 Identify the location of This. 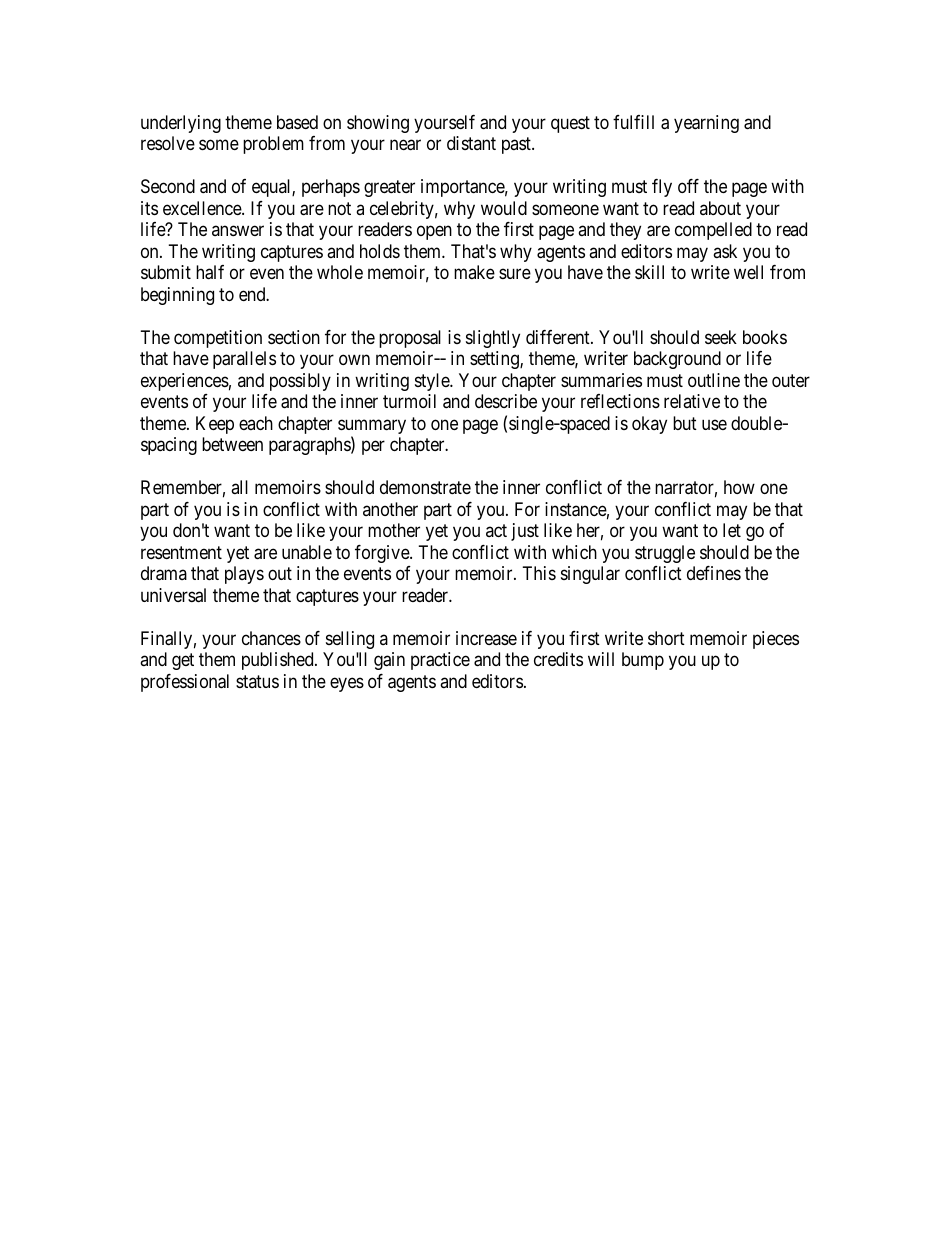
(539, 573).
